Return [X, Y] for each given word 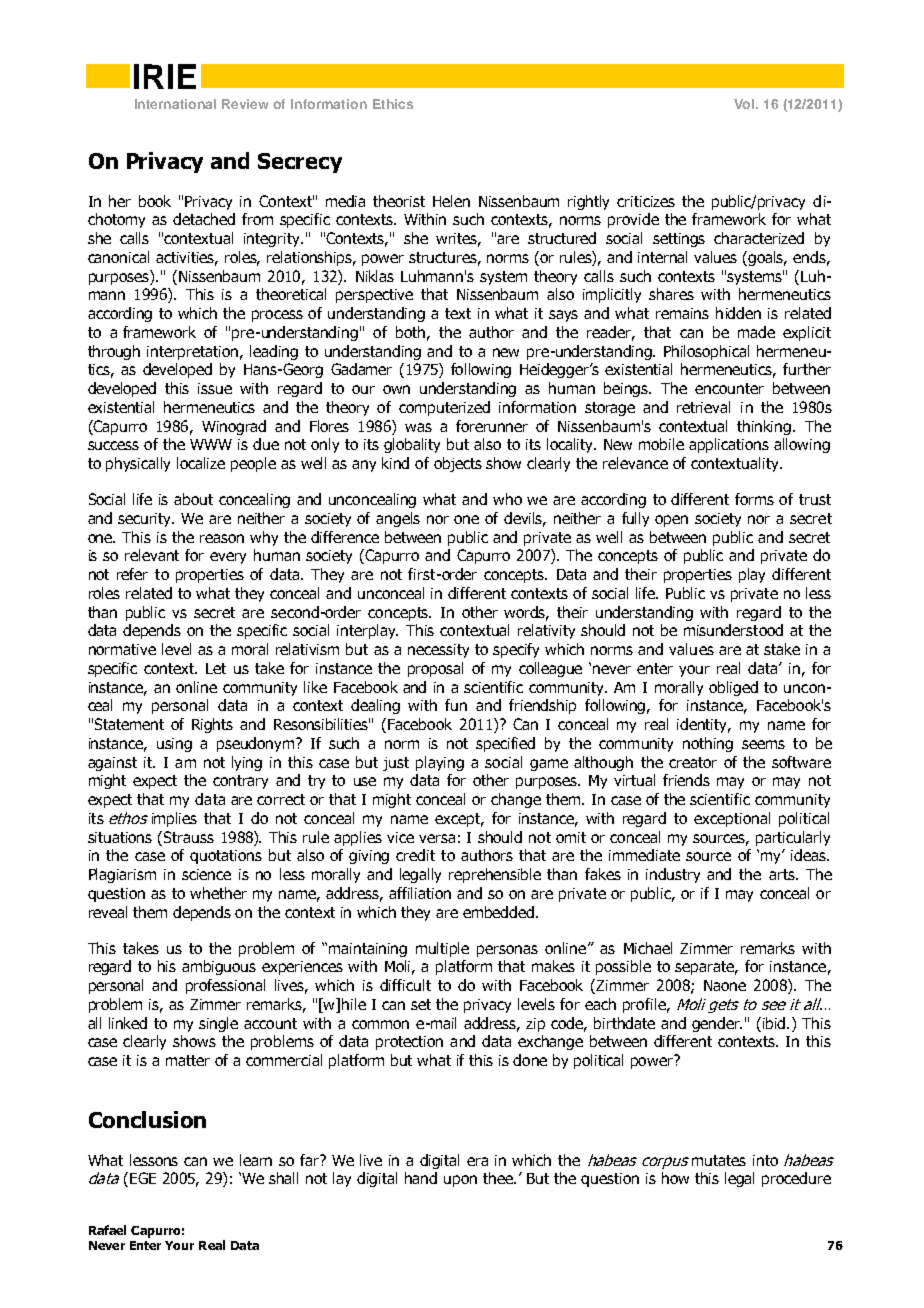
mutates [719, 1160]
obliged [733, 688]
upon [460, 1181]
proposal [435, 669]
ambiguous [219, 967]
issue [215, 388]
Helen [451, 201]
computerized [444, 408]
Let [216, 668]
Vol [745, 104]
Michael [648, 948]
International [175, 104]
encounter [729, 388]
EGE [143, 1178]
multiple [442, 949]
